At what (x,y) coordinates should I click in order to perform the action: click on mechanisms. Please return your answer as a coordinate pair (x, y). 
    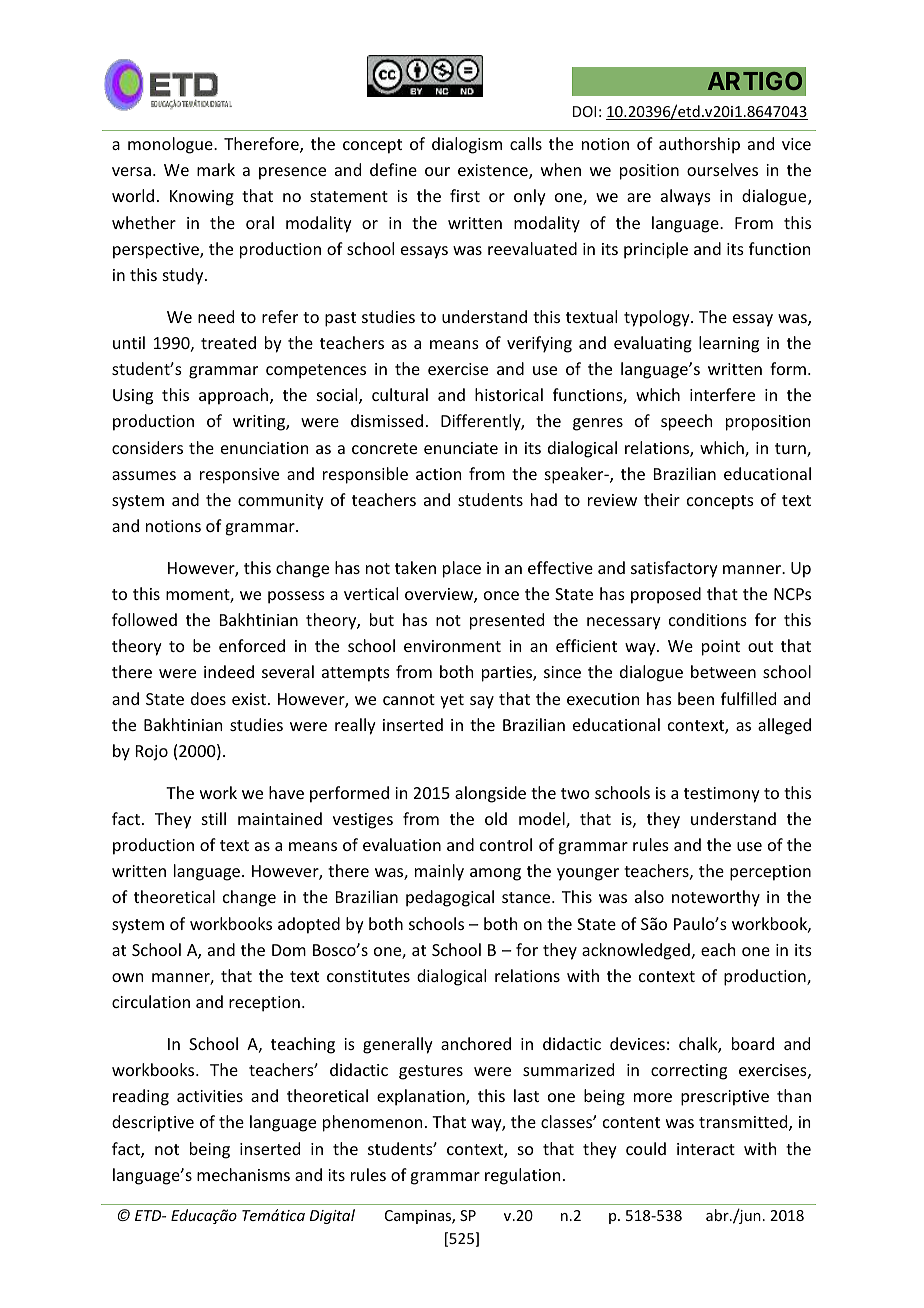
    Looking at the image, I should click on (243, 1174).
